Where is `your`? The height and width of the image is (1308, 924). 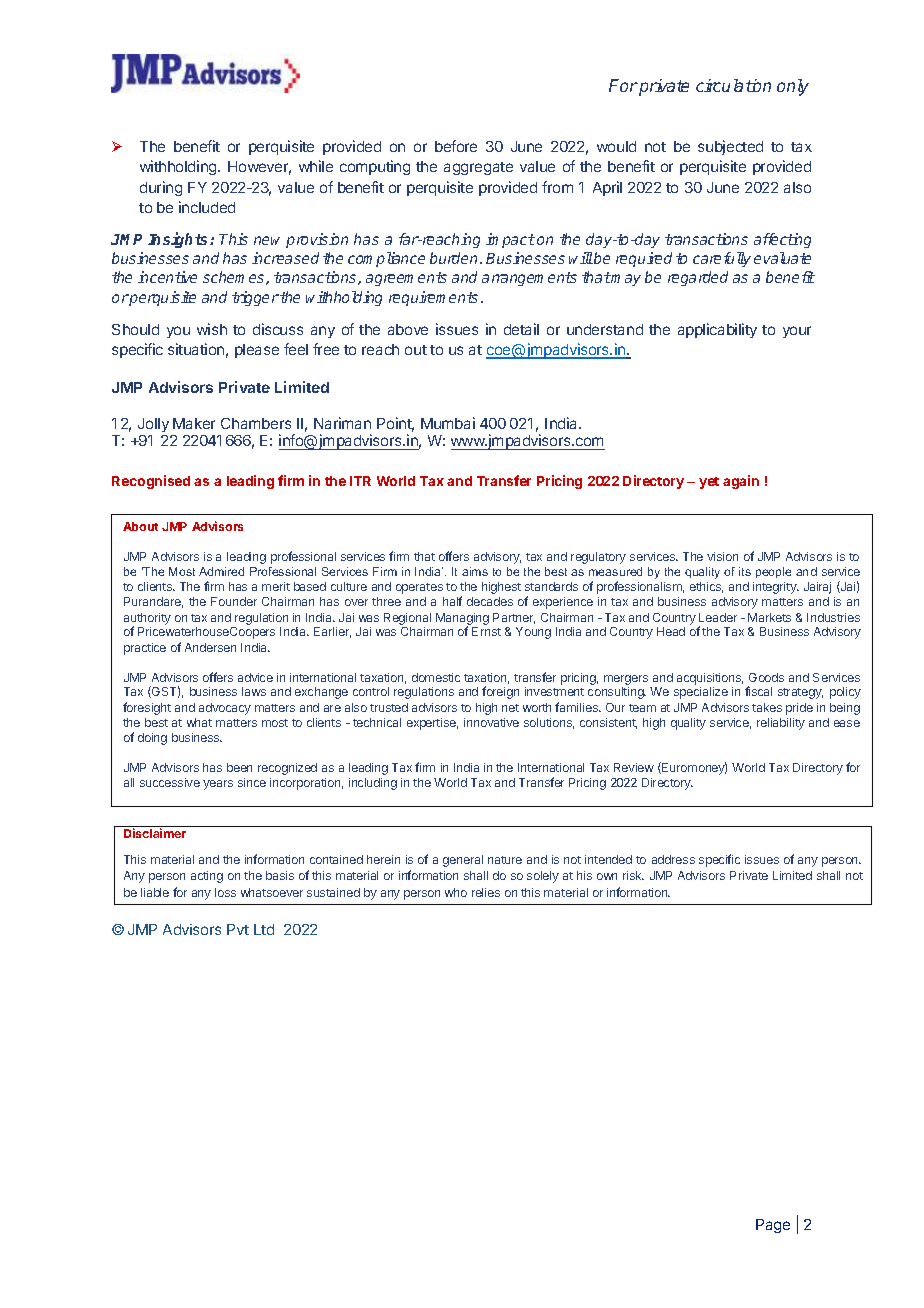 your is located at coordinates (797, 332).
